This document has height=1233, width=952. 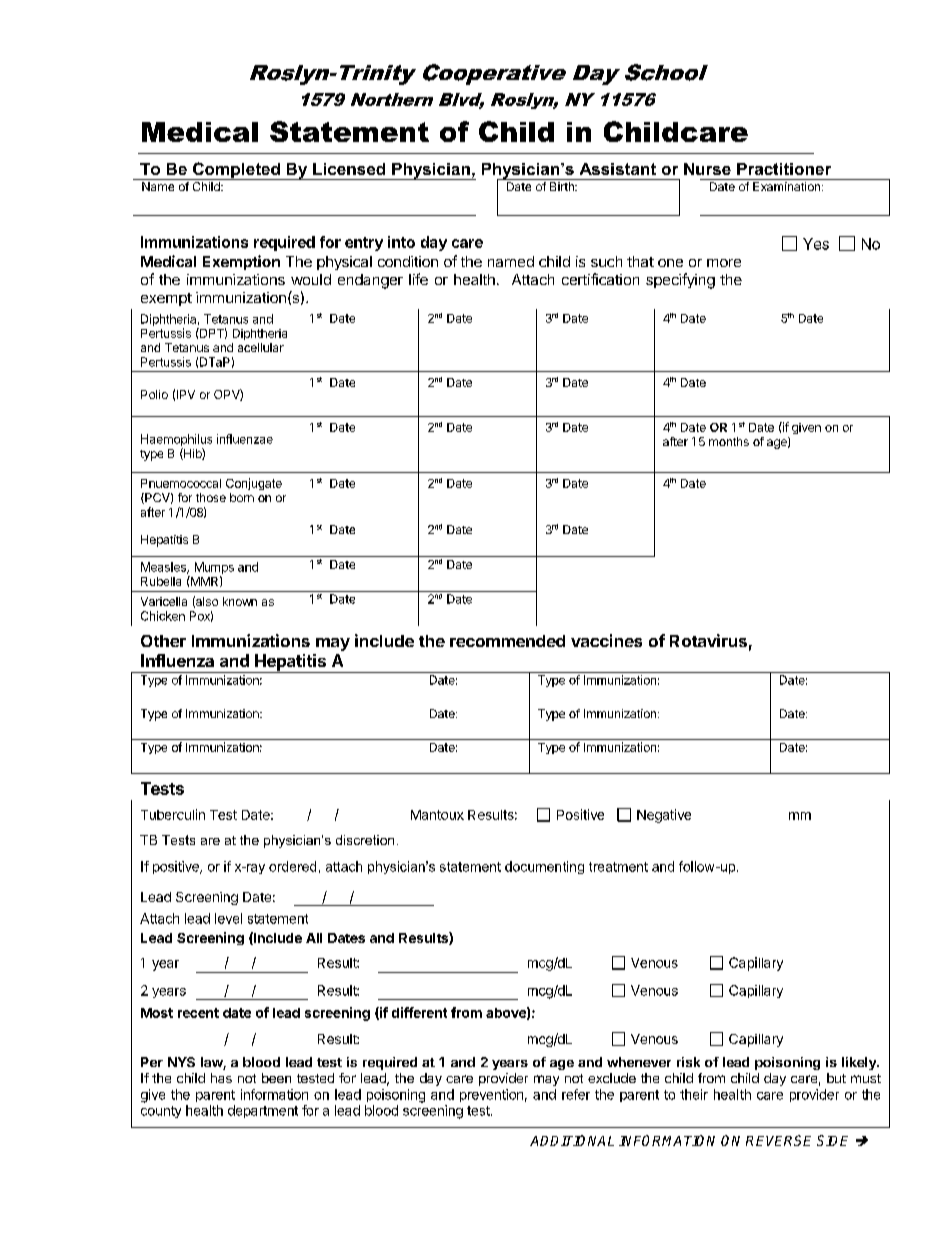 I want to click on Haemophilus, so click(x=176, y=441).
